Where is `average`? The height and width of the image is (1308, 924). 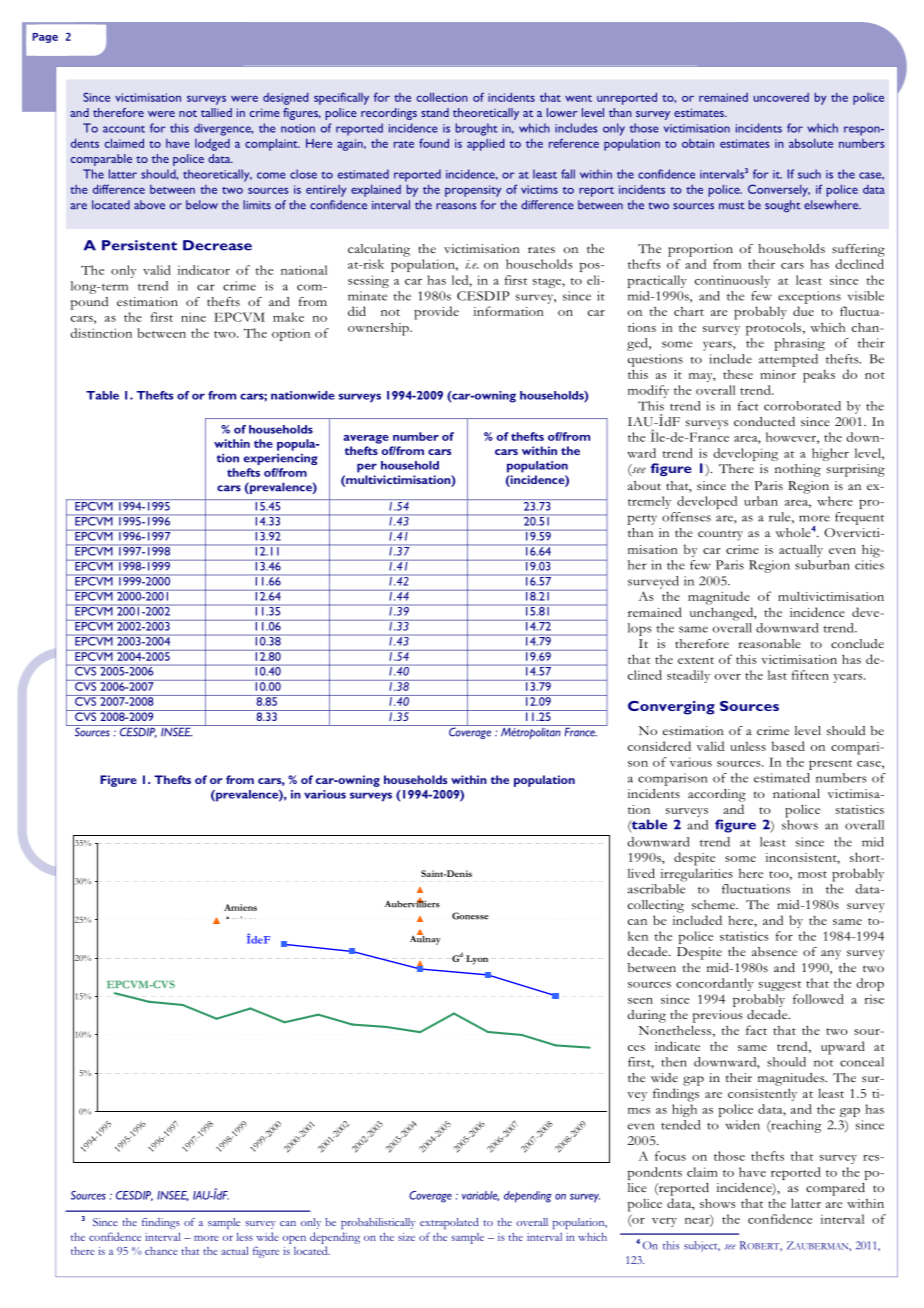
average is located at coordinates (366, 439).
